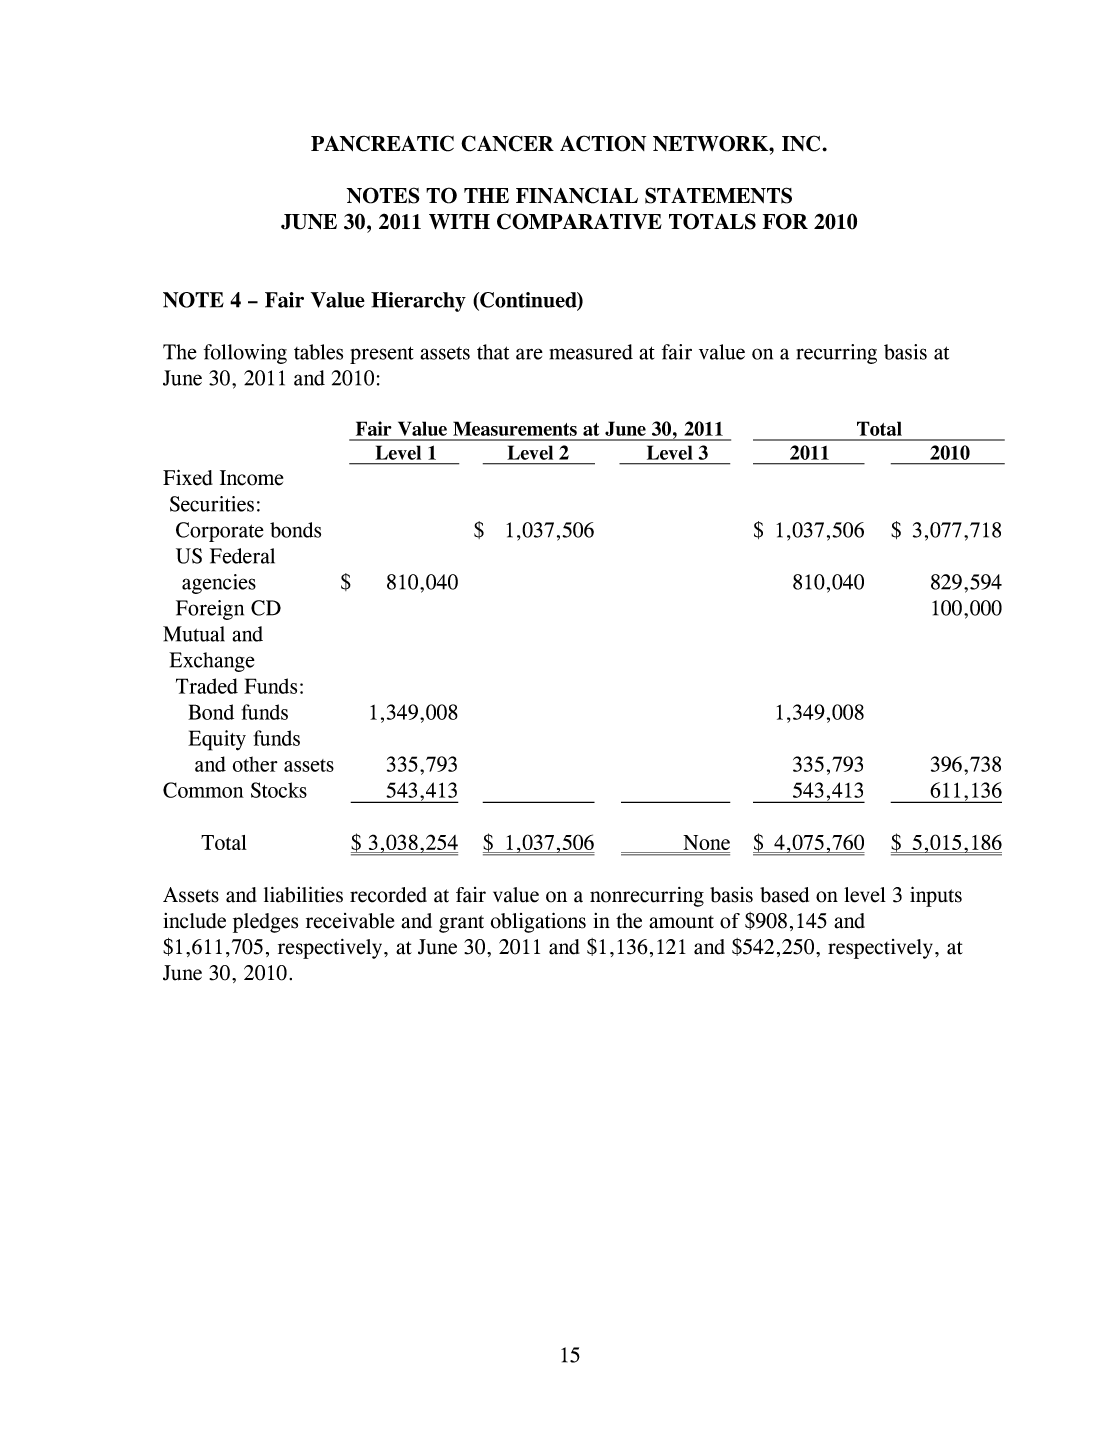  What do you see at coordinates (591, 352) in the screenshot?
I see `measured` at bounding box center [591, 352].
